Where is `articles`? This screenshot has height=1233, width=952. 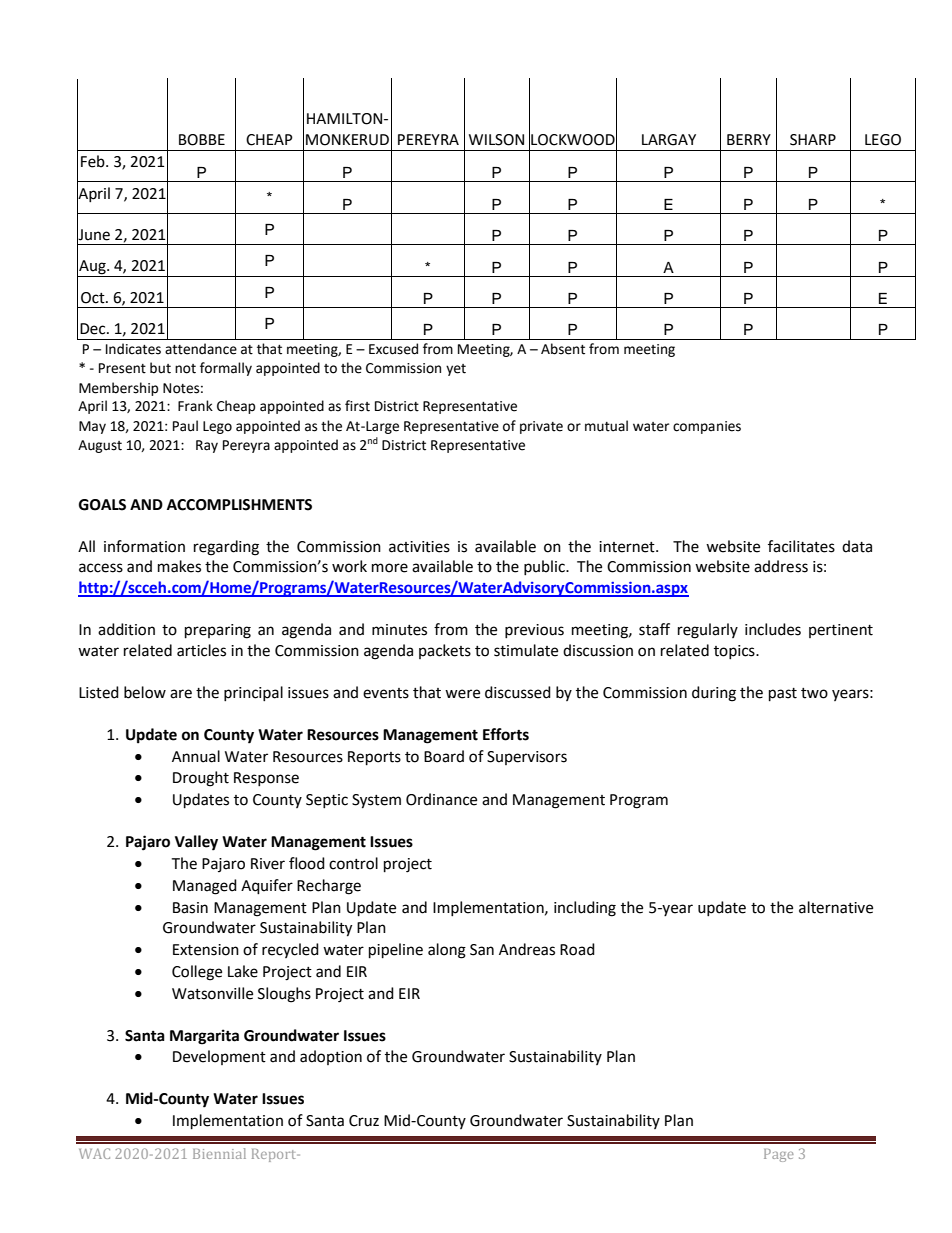
articles is located at coordinates (201, 650).
